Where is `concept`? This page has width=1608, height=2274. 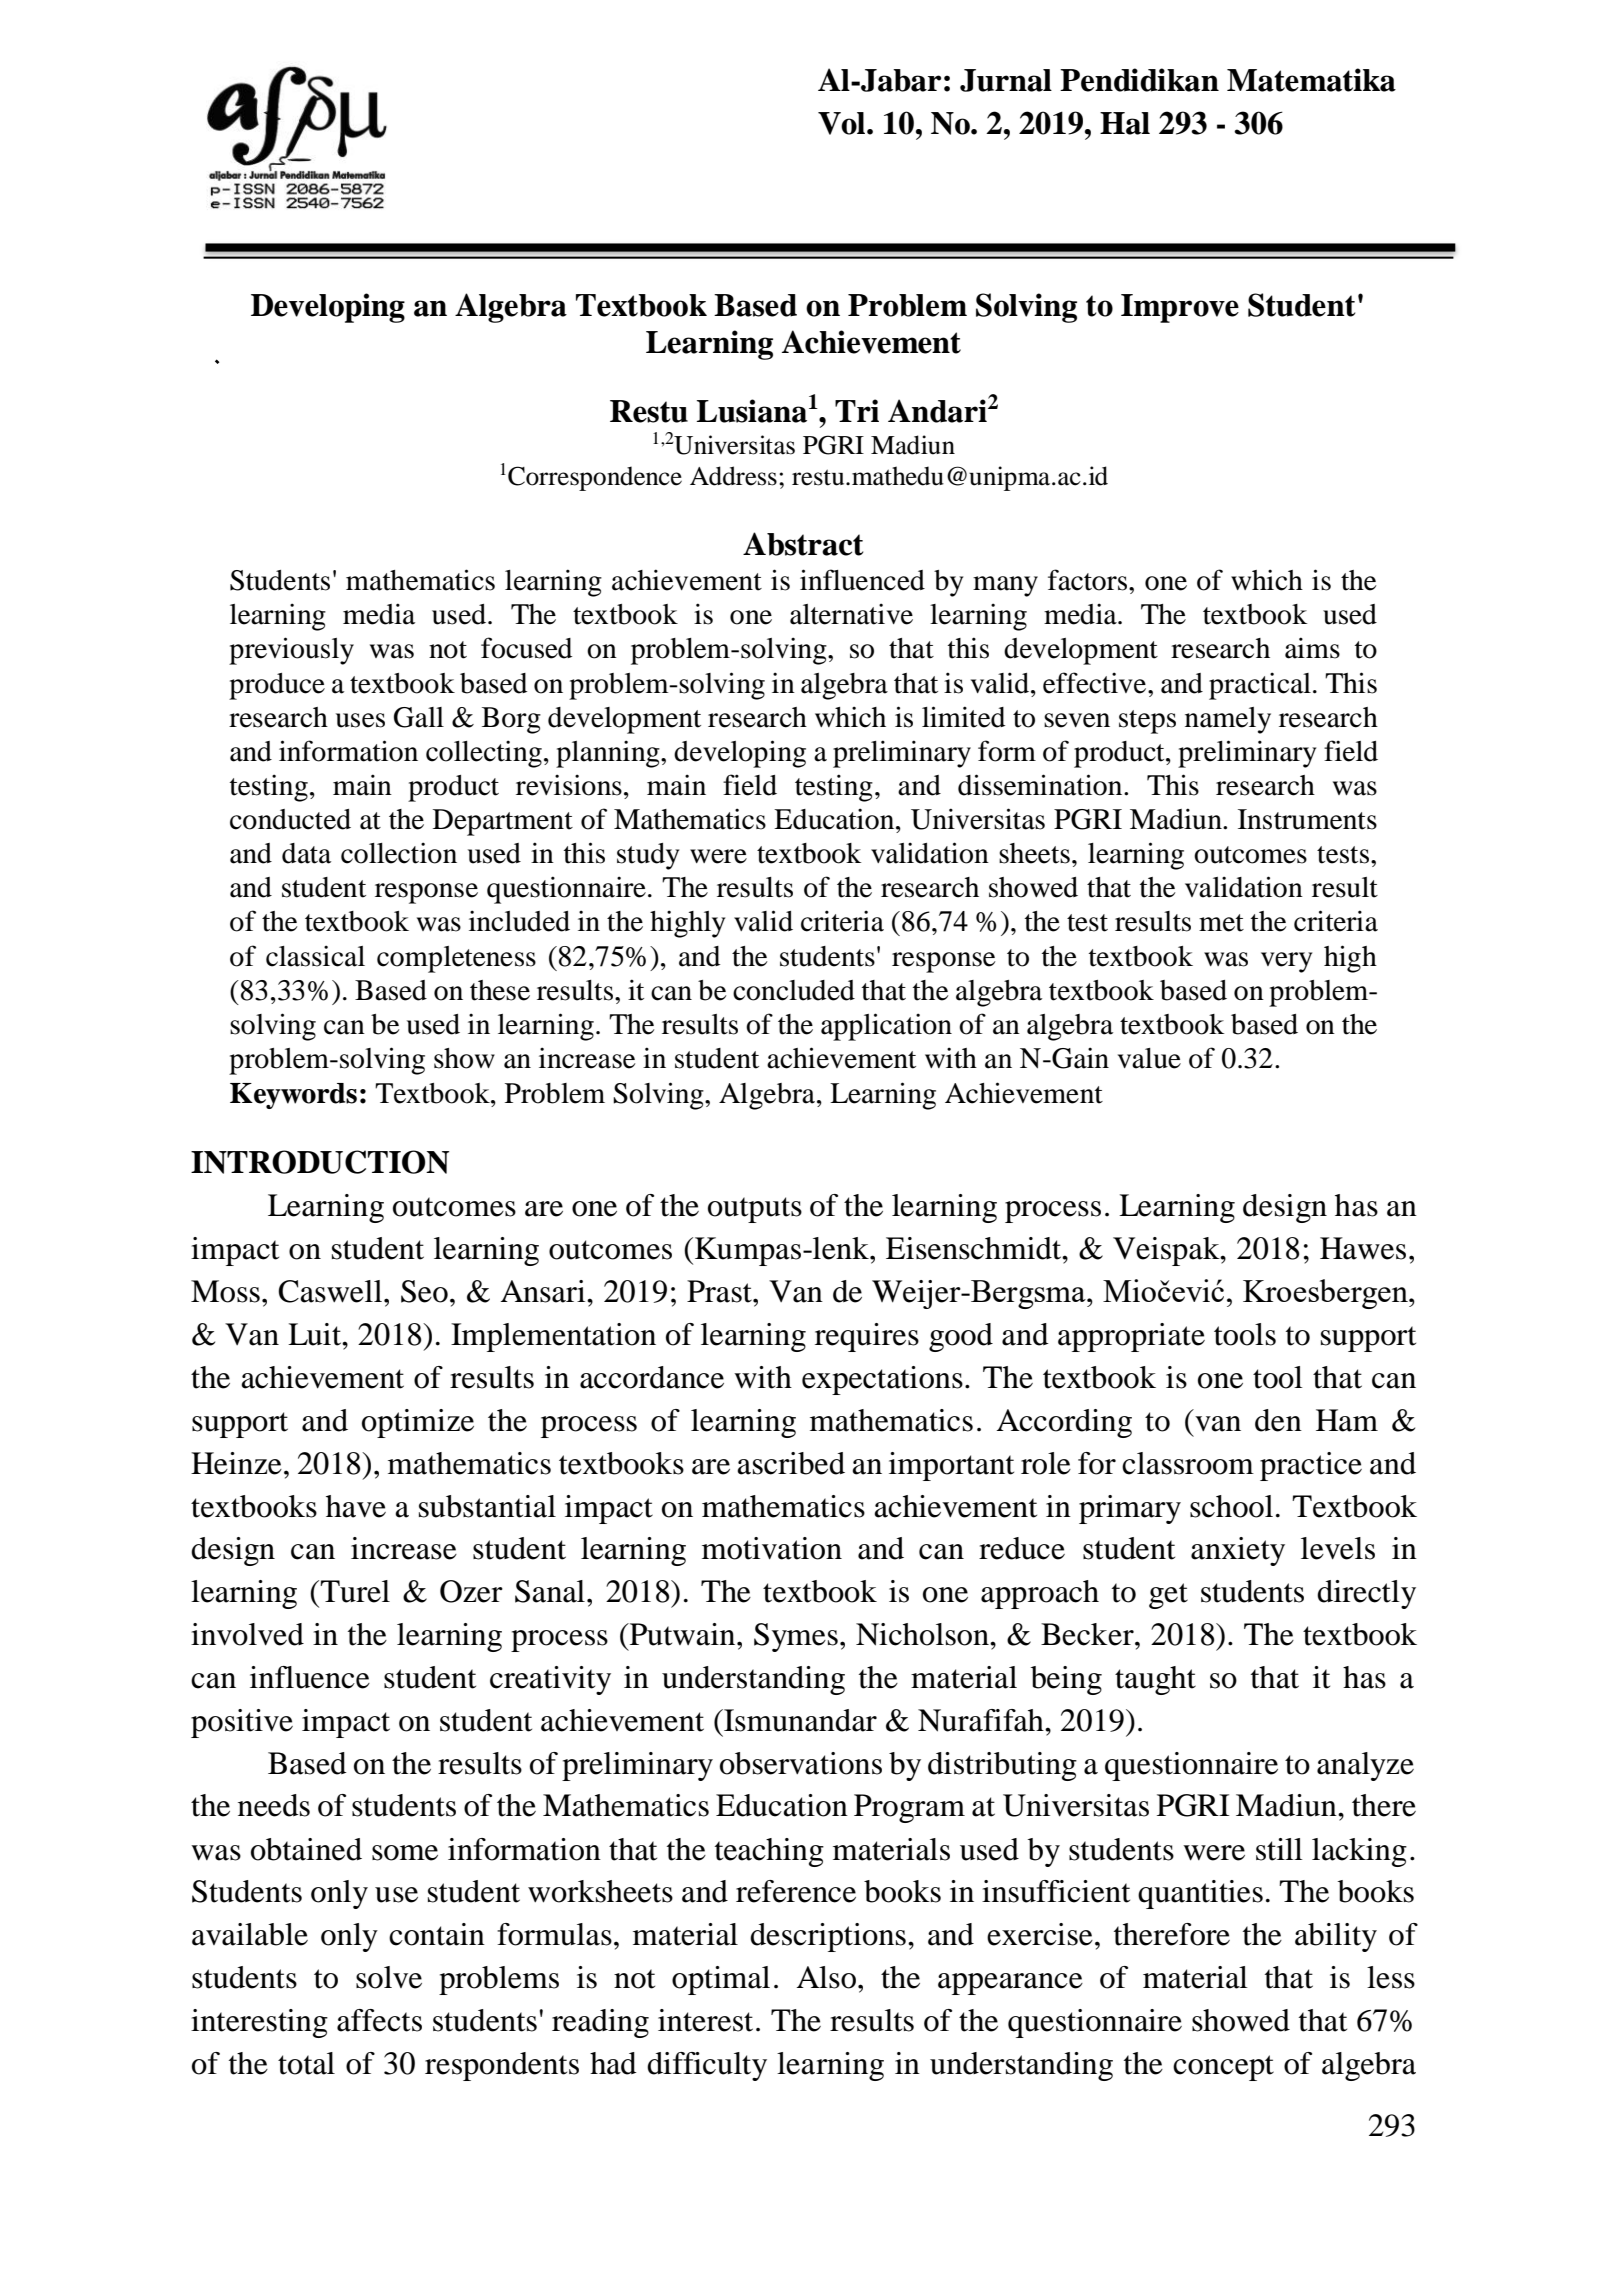
concept is located at coordinates (1223, 2068).
